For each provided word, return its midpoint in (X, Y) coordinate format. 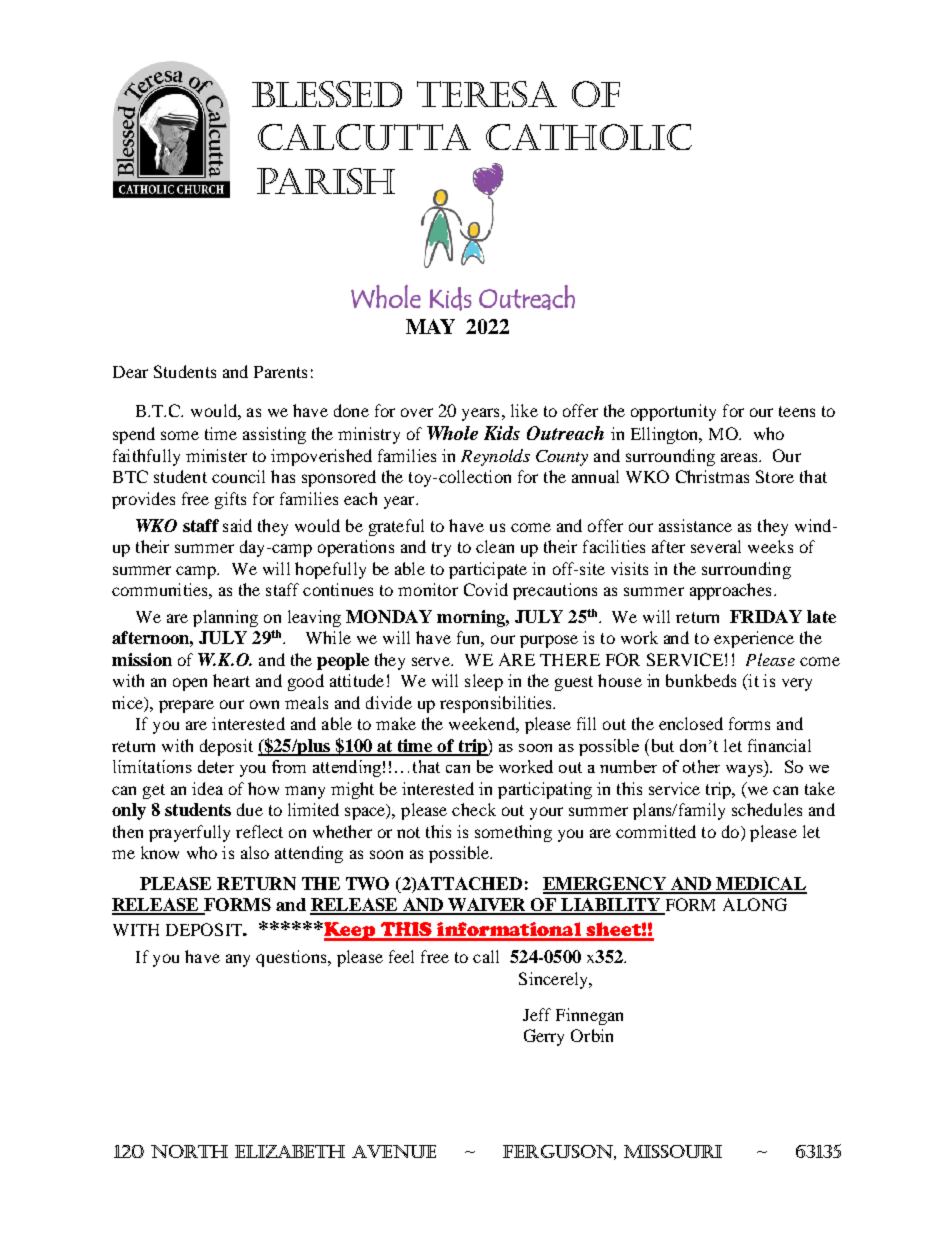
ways (745, 771)
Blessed (327, 94)
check (474, 809)
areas (740, 457)
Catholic (589, 137)
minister (216, 455)
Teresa (487, 94)
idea (207, 788)
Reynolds (495, 457)
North (189, 1151)
